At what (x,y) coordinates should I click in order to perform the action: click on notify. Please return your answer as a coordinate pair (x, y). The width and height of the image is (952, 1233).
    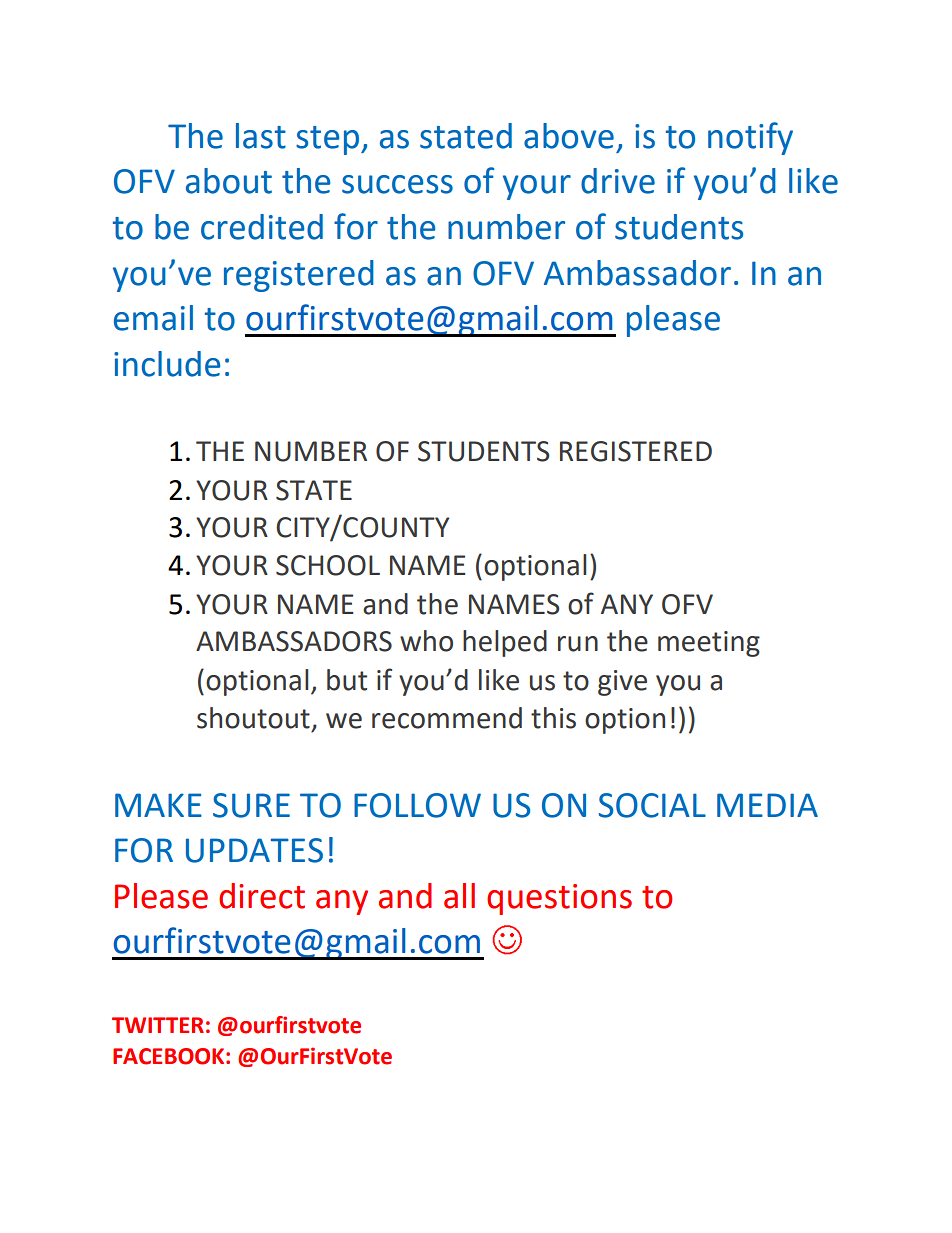
    Looking at the image, I should click on (750, 138).
